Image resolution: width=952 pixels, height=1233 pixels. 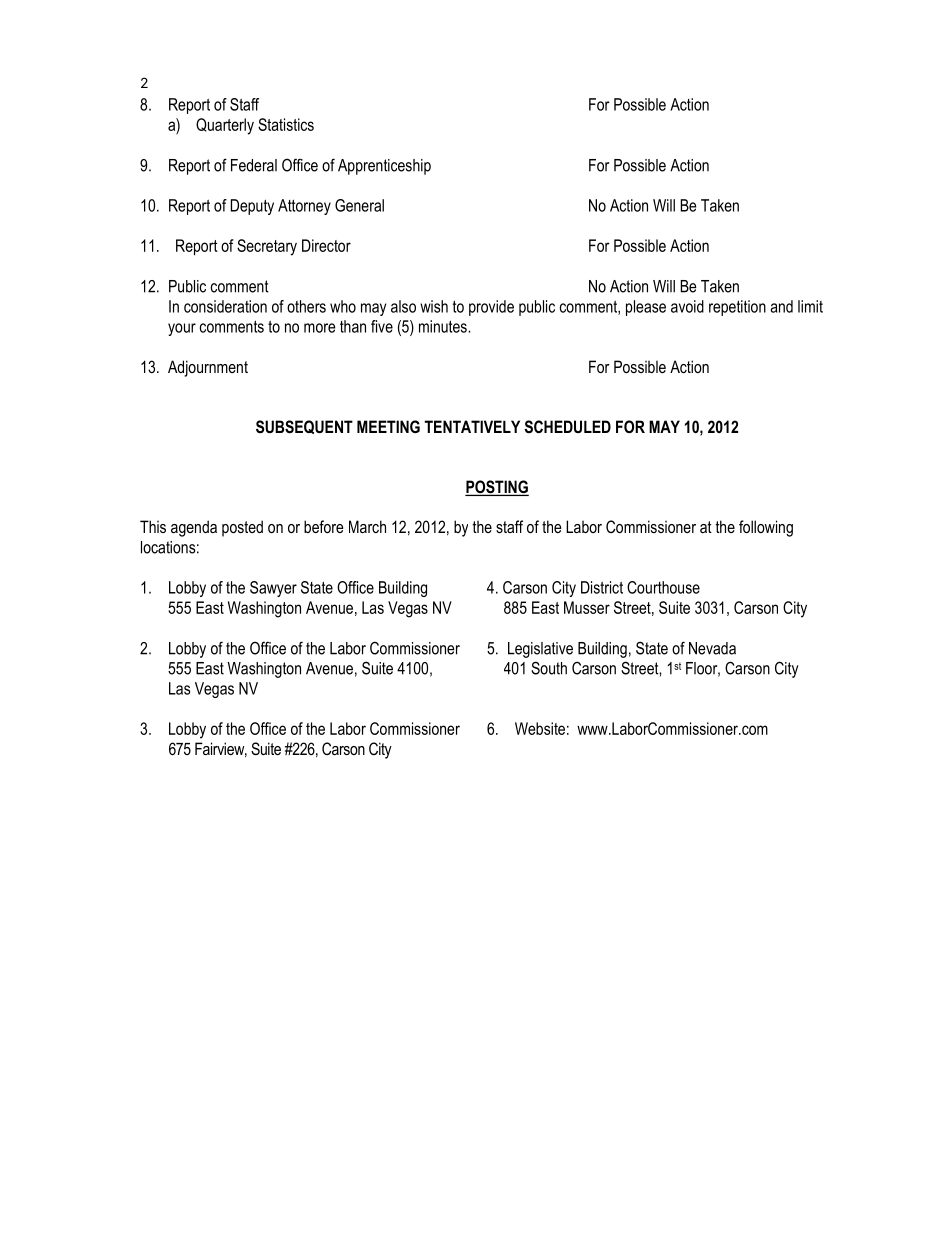 I want to click on Legislative, so click(x=540, y=650).
